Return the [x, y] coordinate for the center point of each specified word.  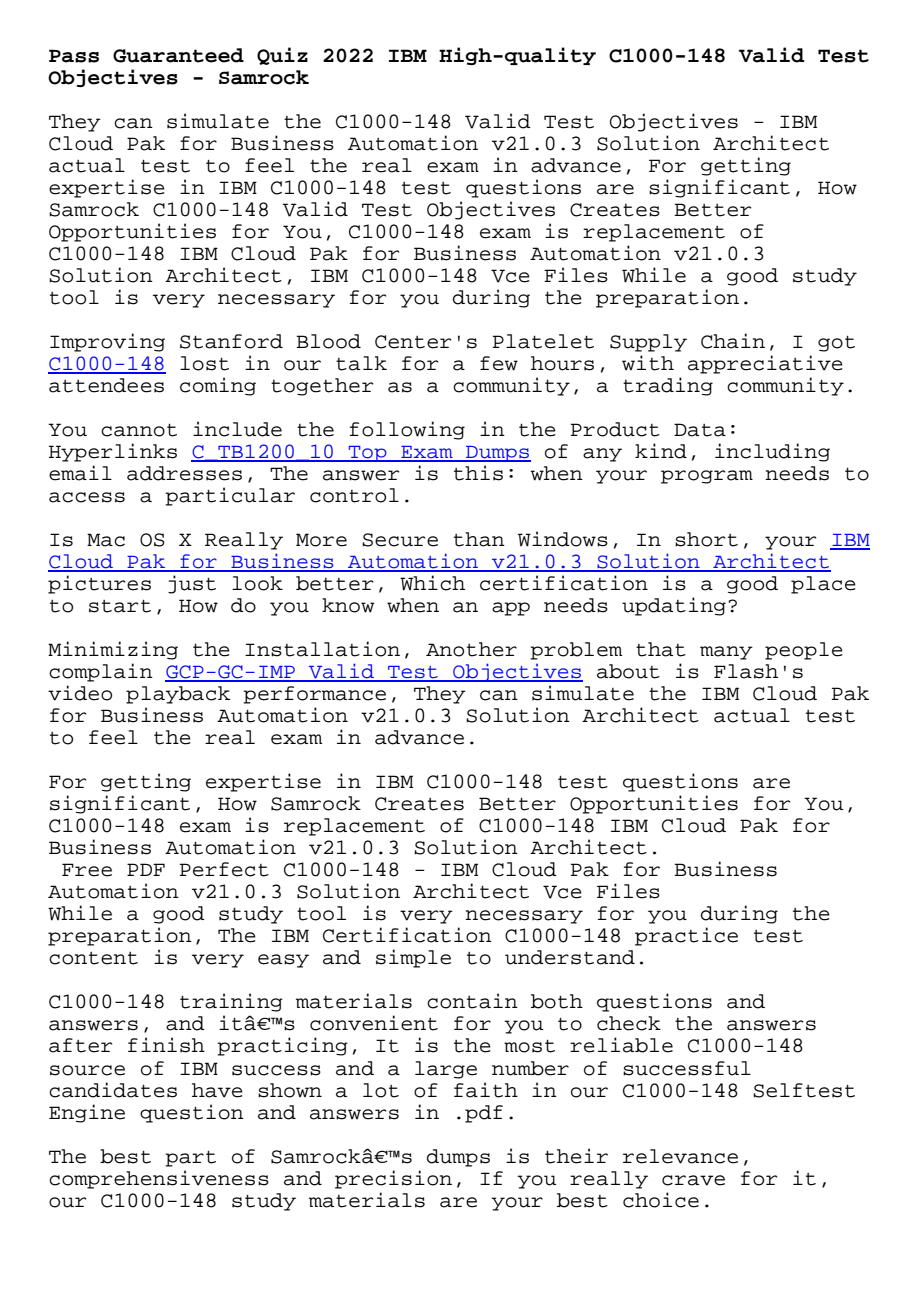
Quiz [282, 56]
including [772, 452]
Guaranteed [178, 55]
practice [686, 936]
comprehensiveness [159, 1179]
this [478, 473]
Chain [733, 341]
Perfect [224, 869]
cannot [139, 430]
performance [314, 695]
